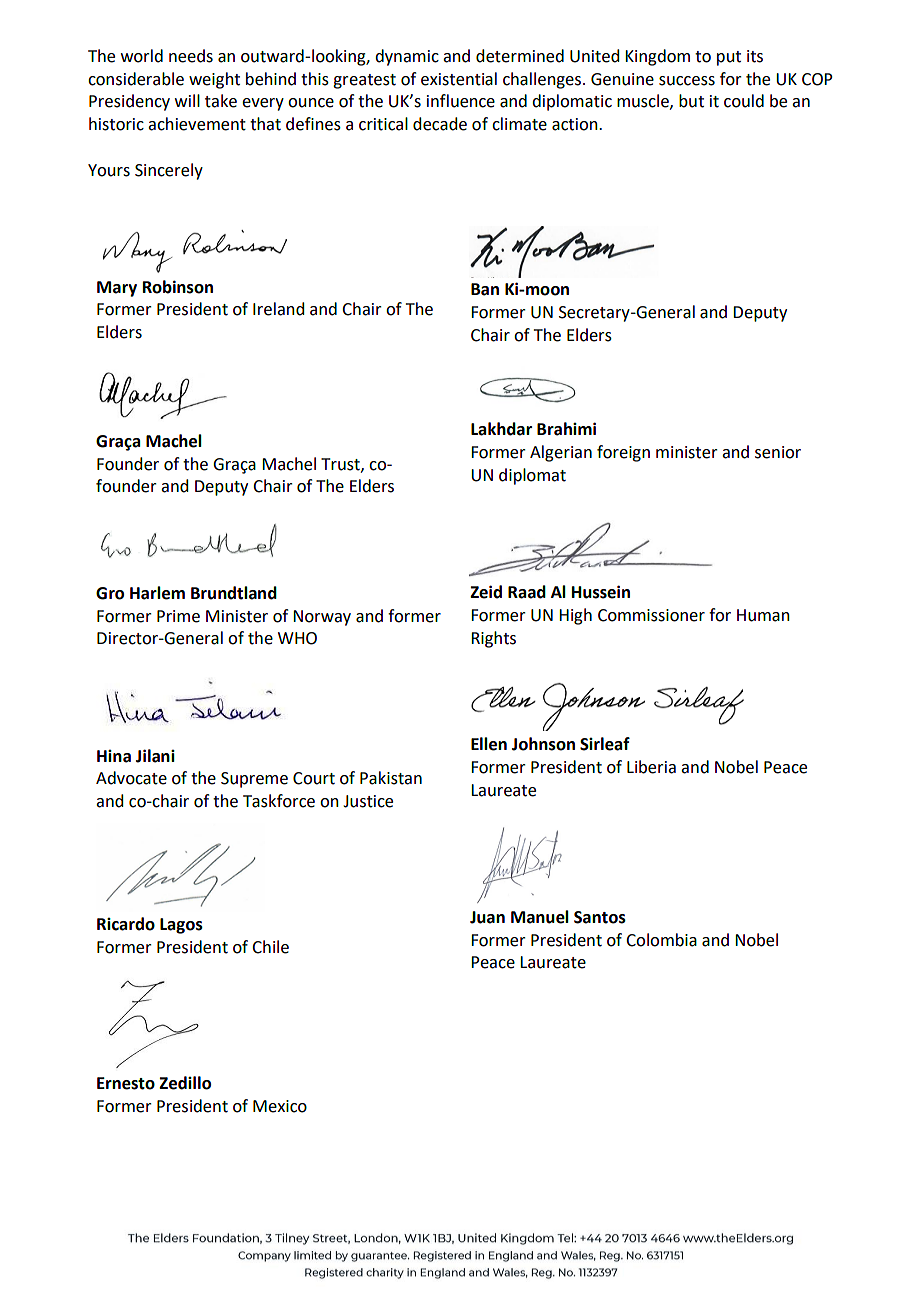  I want to click on Ban, so click(485, 289).
